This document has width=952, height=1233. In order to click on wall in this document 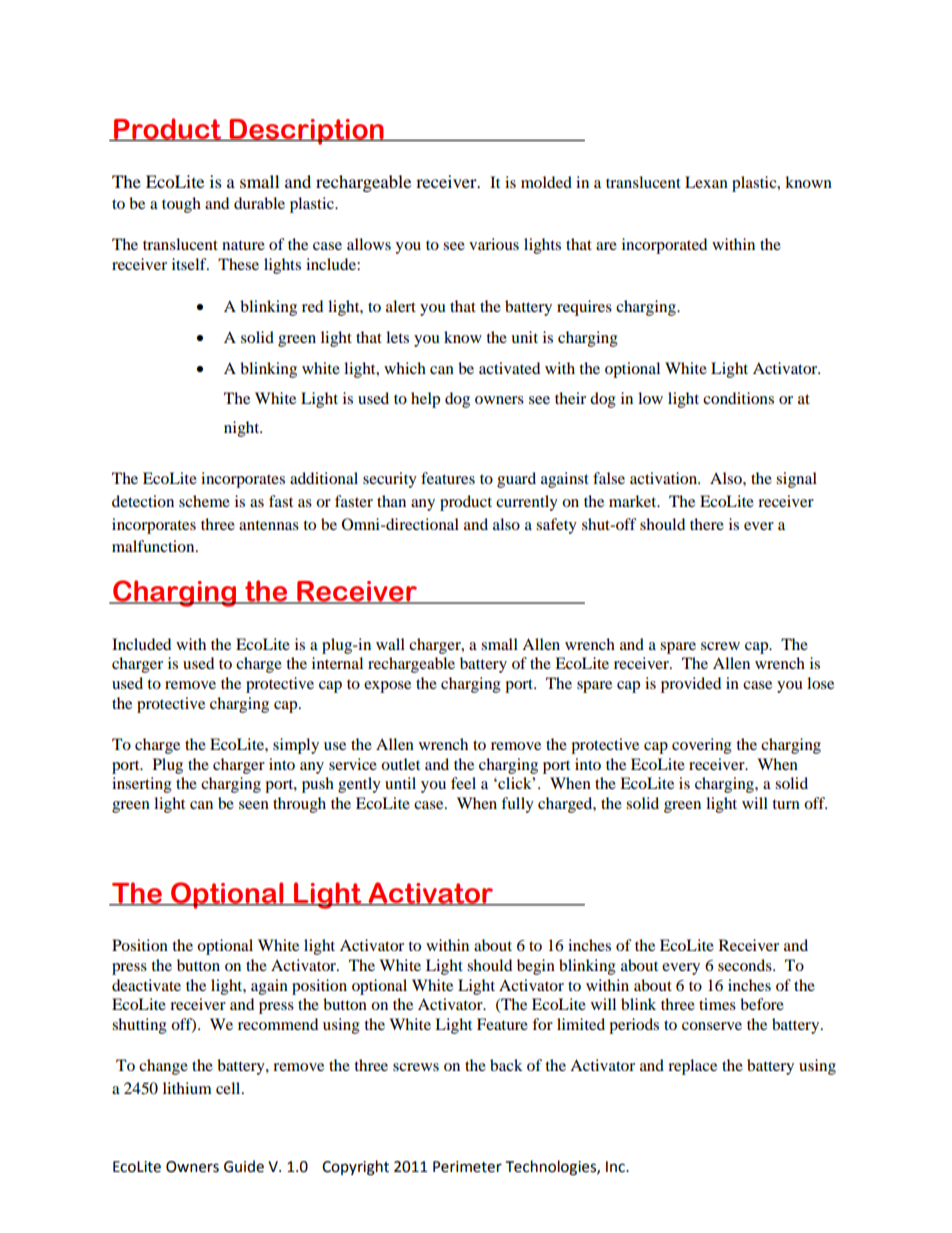, I will do `click(390, 644)`.
